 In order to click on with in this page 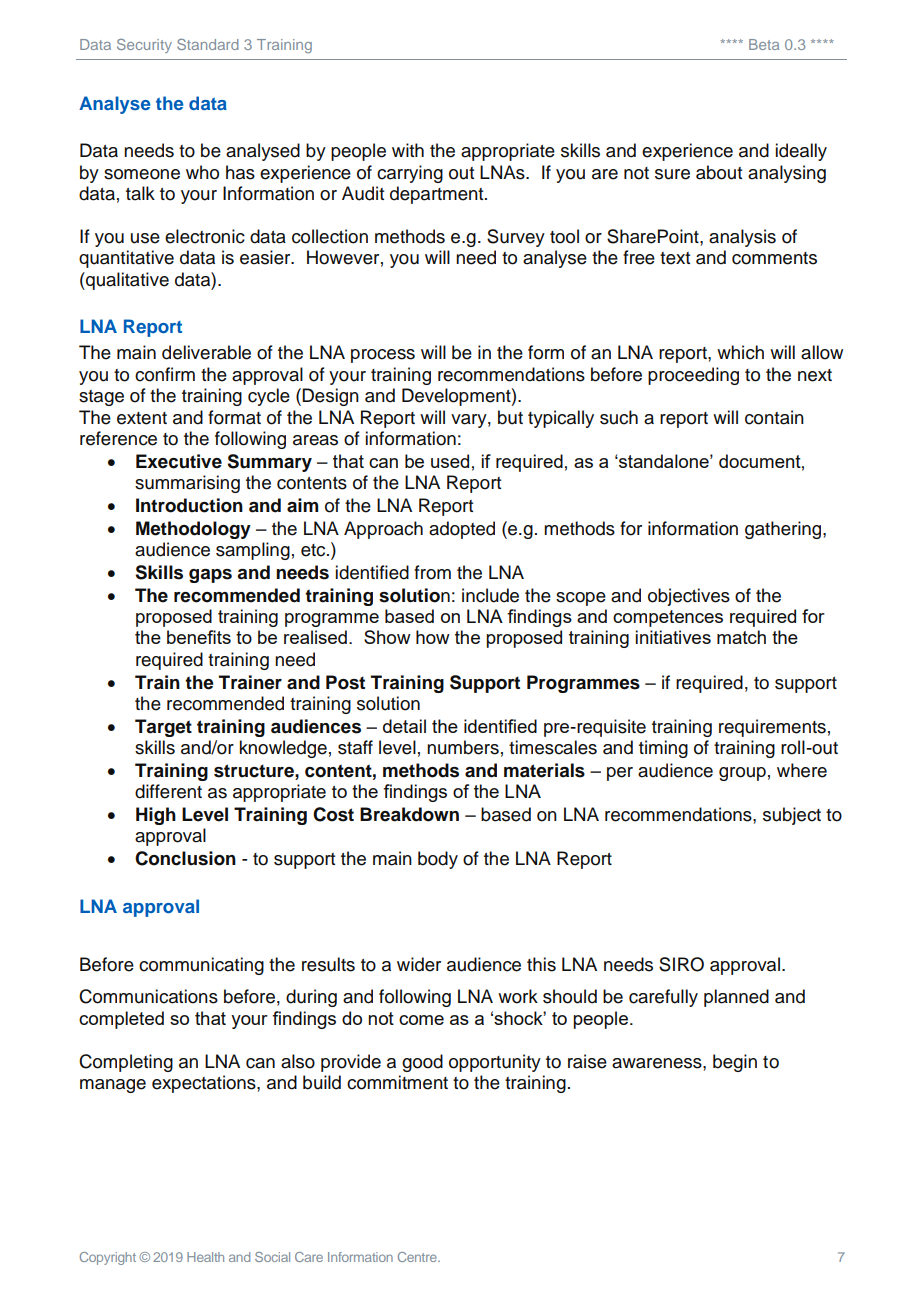, I will do `click(408, 150)`.
